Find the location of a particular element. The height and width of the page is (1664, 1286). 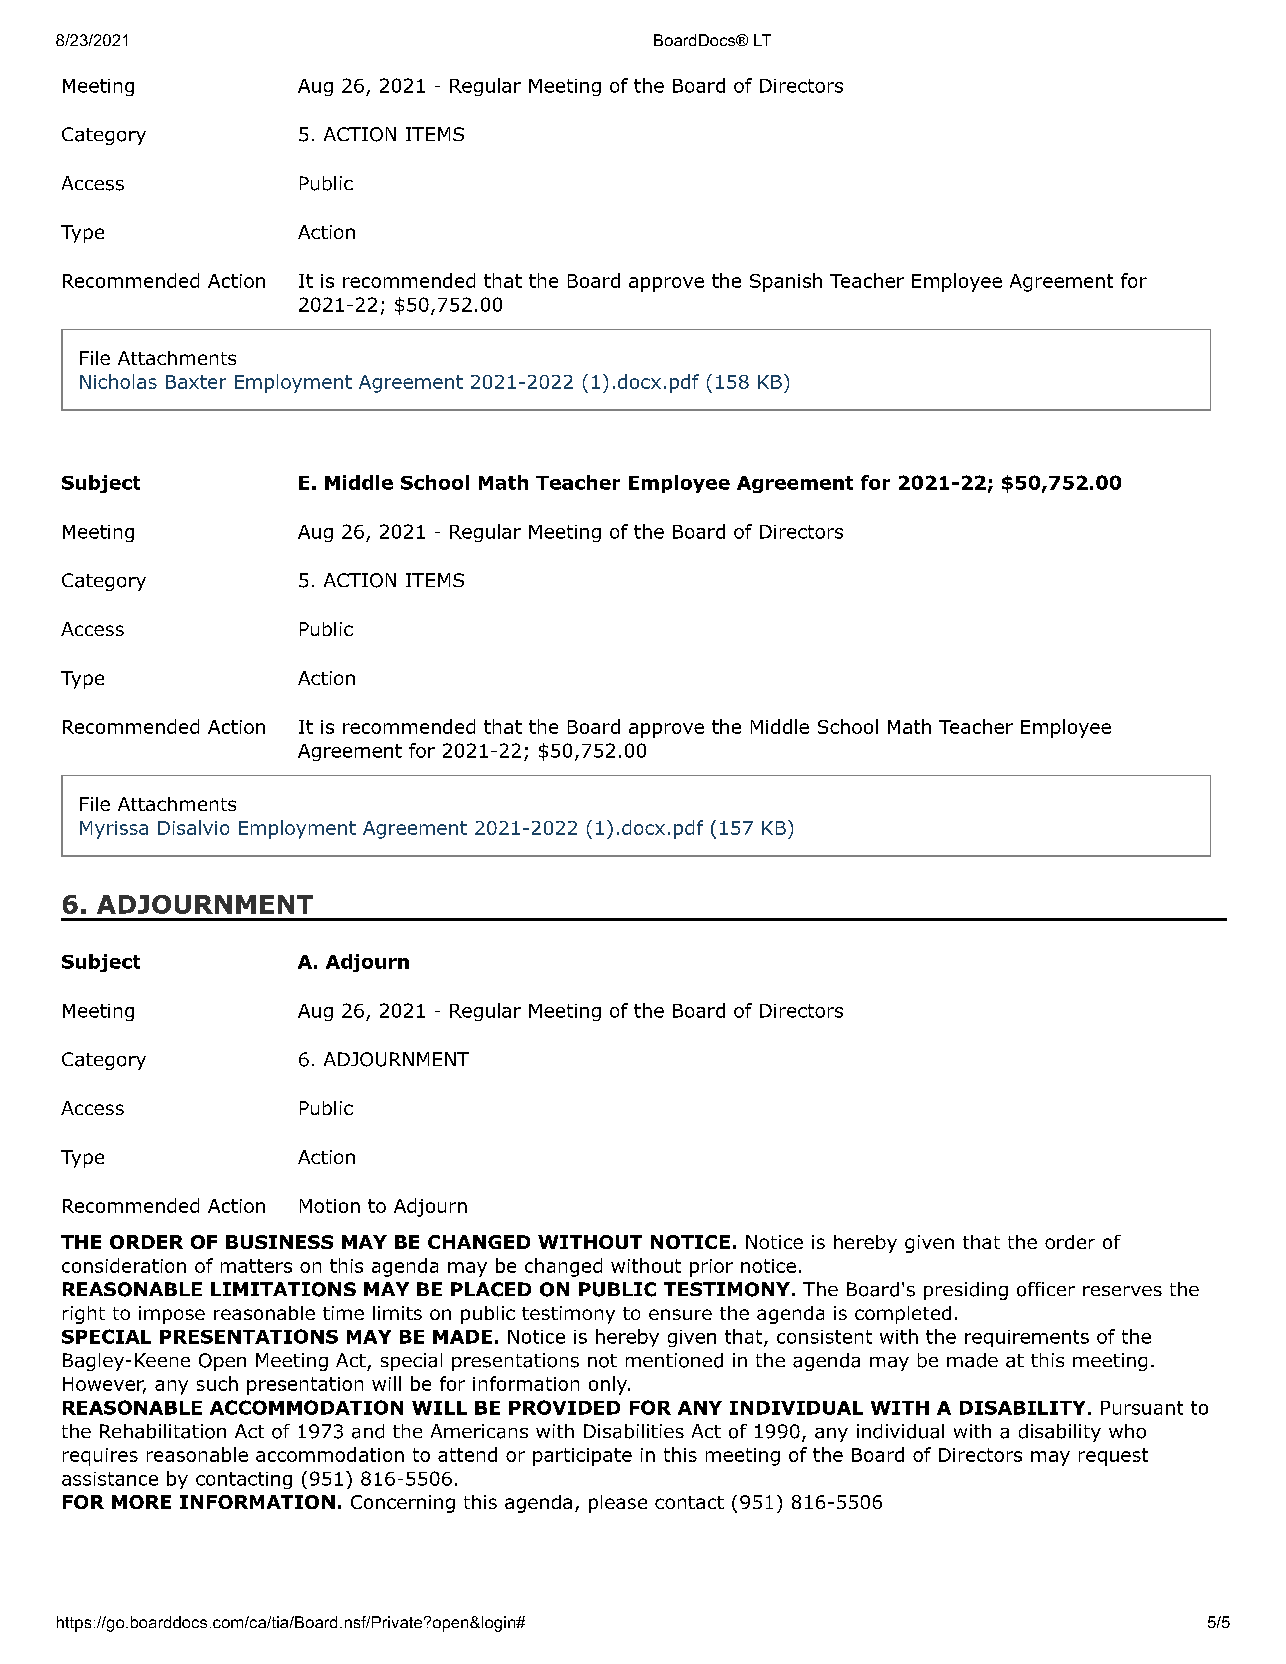

Nicholas is located at coordinates (118, 381).
